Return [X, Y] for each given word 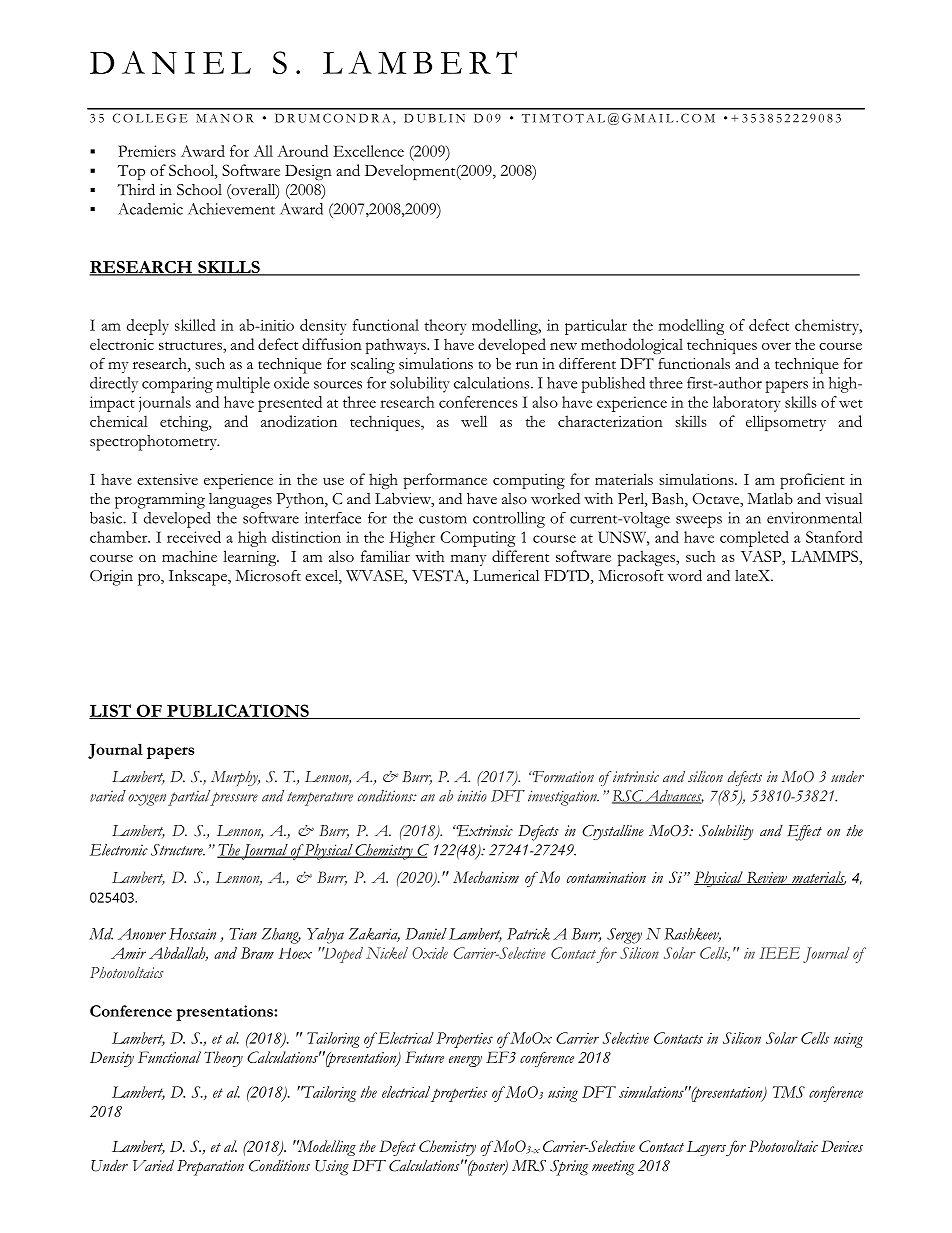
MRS [529, 1166]
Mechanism [486, 877]
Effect [805, 833]
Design [308, 172]
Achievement [231, 209]
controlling [509, 520]
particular [596, 327]
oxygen [147, 800]
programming [160, 501]
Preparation [210, 1168]
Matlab [770, 498]
